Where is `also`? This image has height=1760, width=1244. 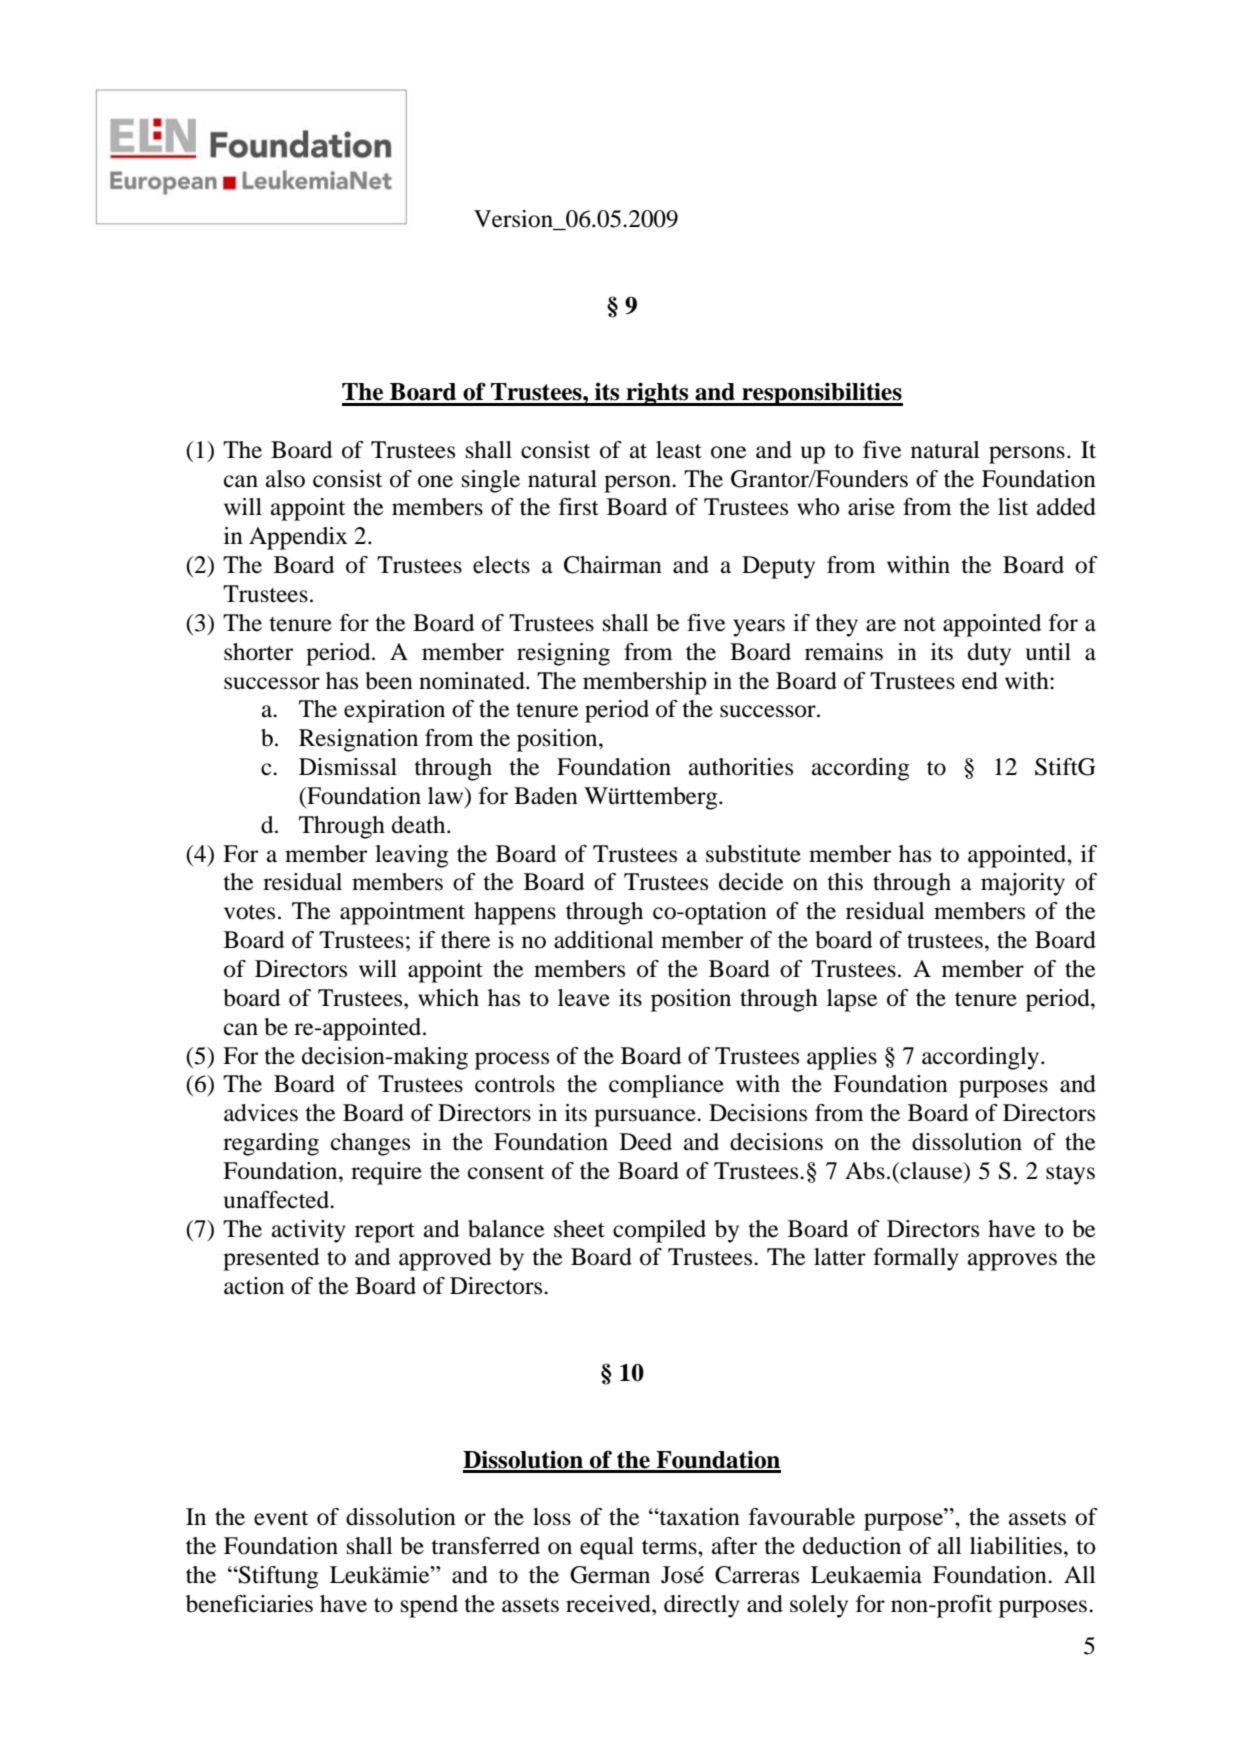 also is located at coordinates (285, 479).
